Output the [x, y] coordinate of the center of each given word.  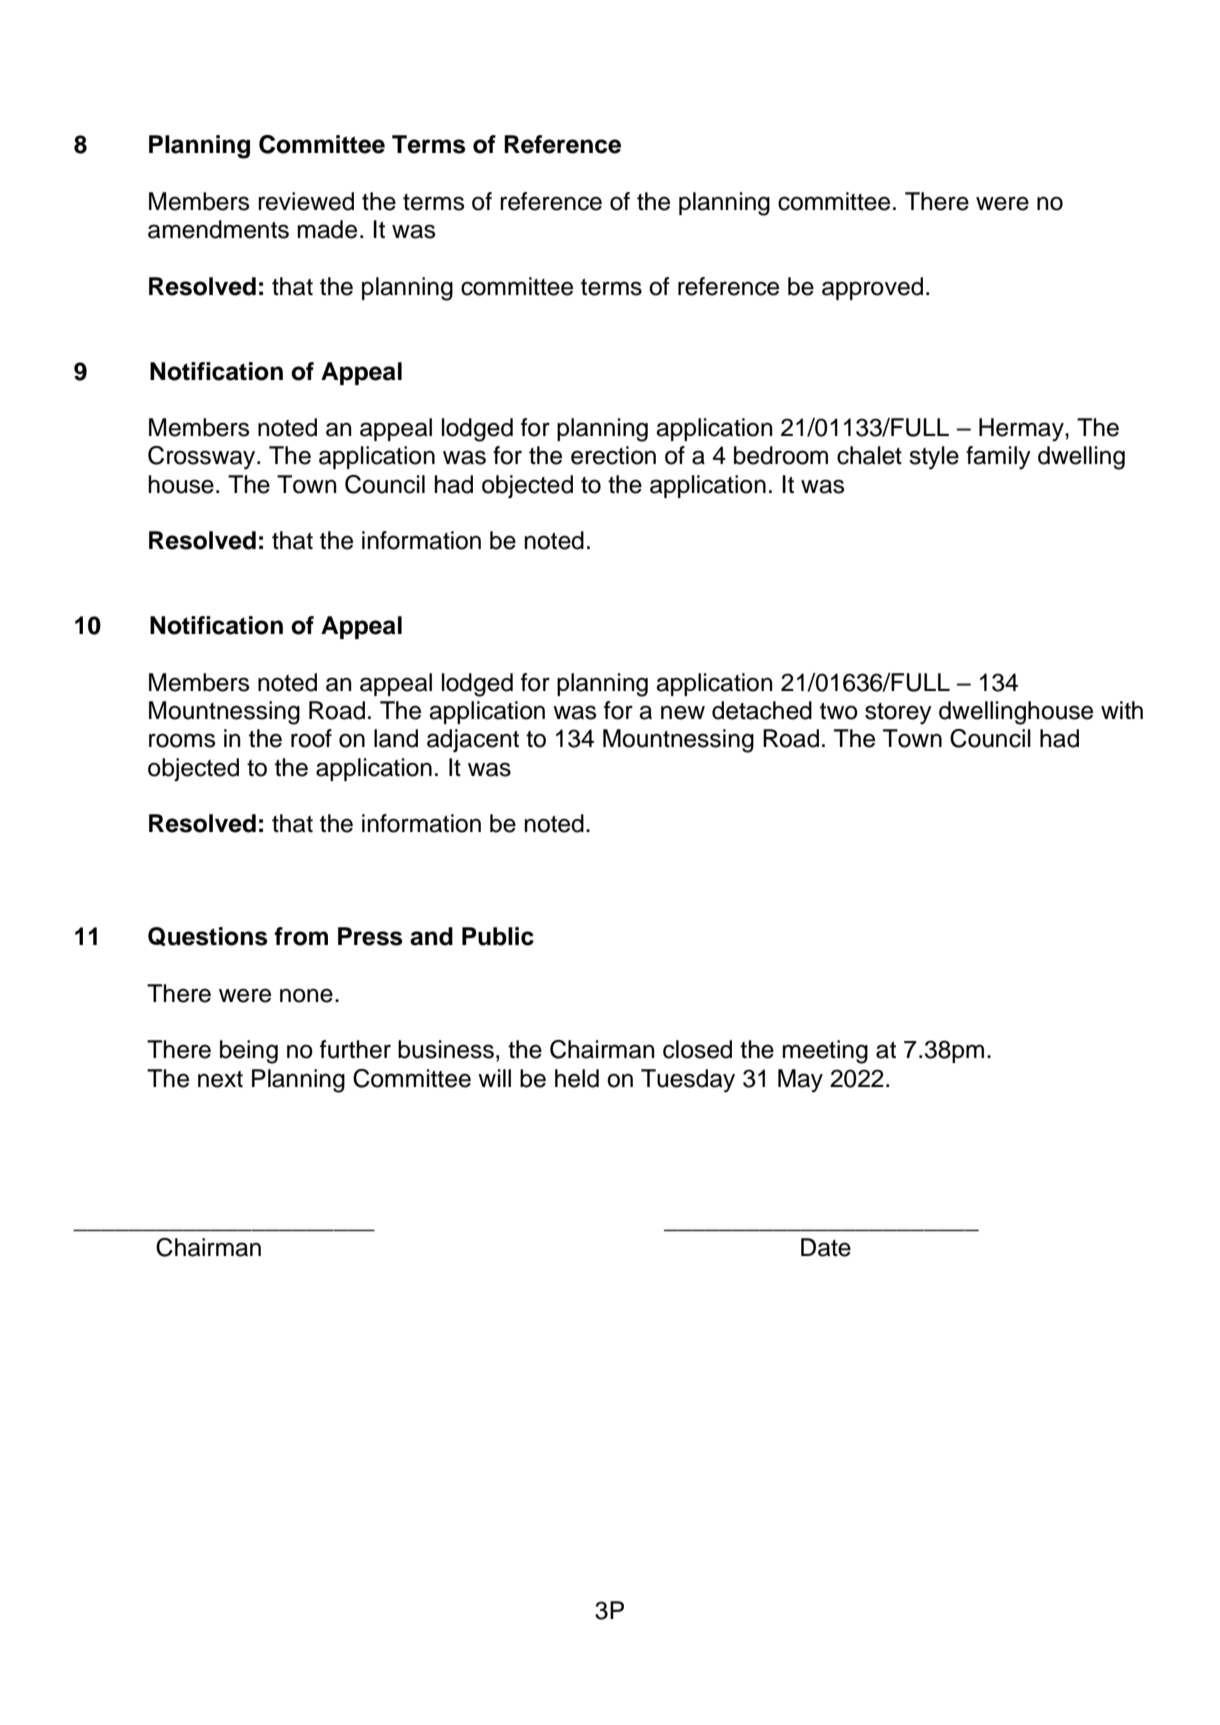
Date [826, 1247]
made [327, 229]
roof [311, 738]
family [998, 458]
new [683, 712]
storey [898, 714]
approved [872, 288]
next [220, 1079]
